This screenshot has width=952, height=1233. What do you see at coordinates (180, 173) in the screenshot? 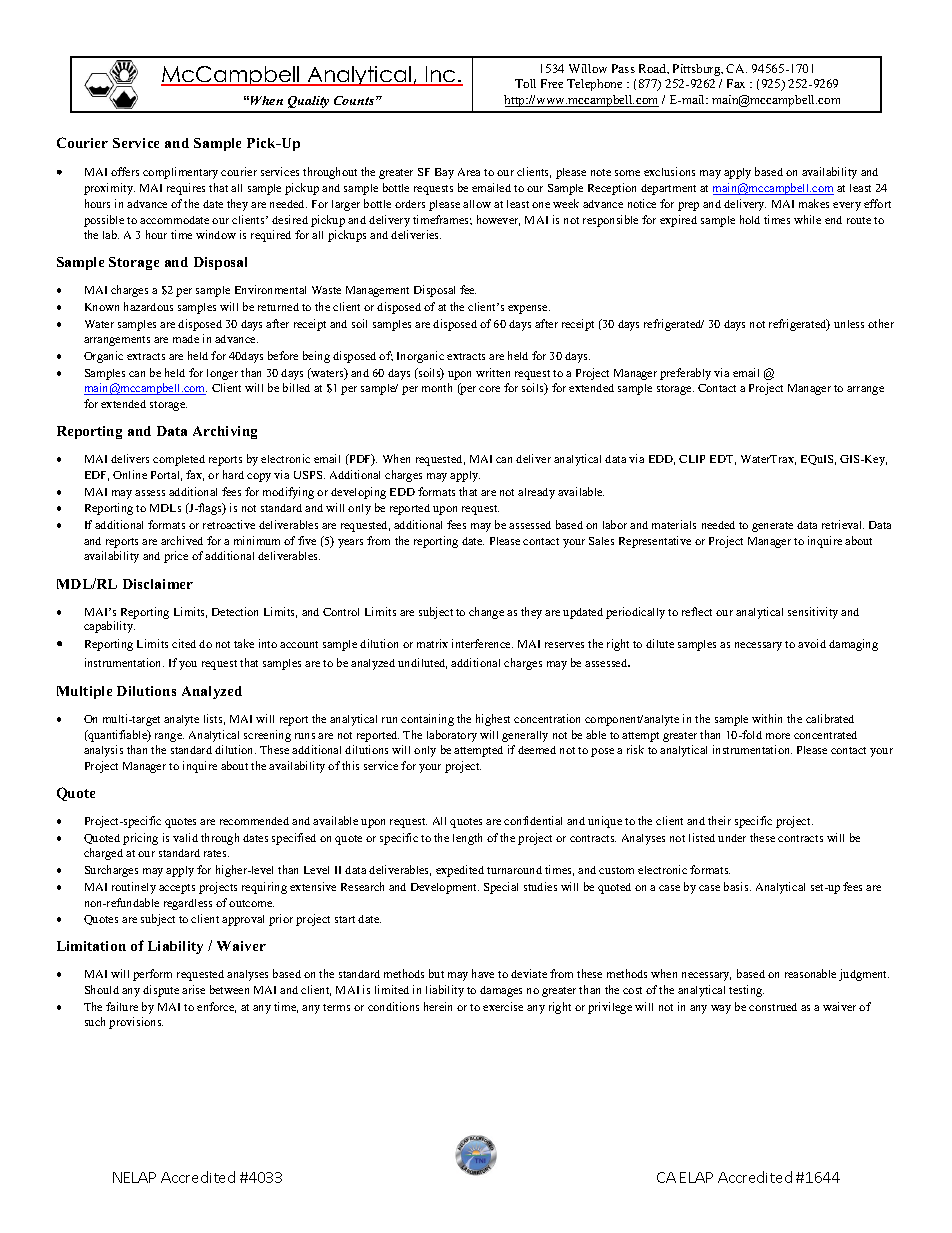
I see `complimentary` at bounding box center [180, 173].
